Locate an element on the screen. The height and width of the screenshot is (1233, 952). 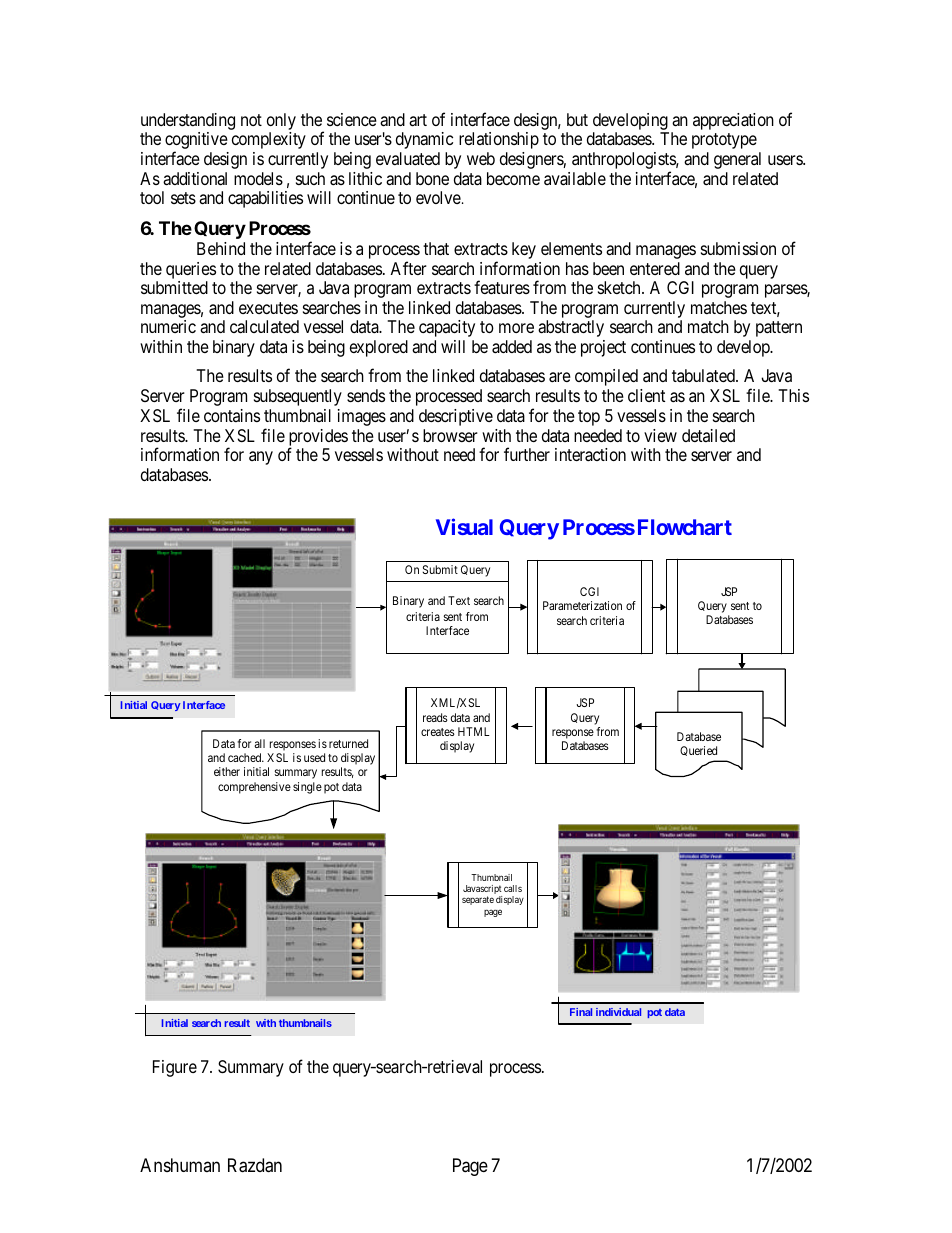
Figure is located at coordinates (175, 1068).
